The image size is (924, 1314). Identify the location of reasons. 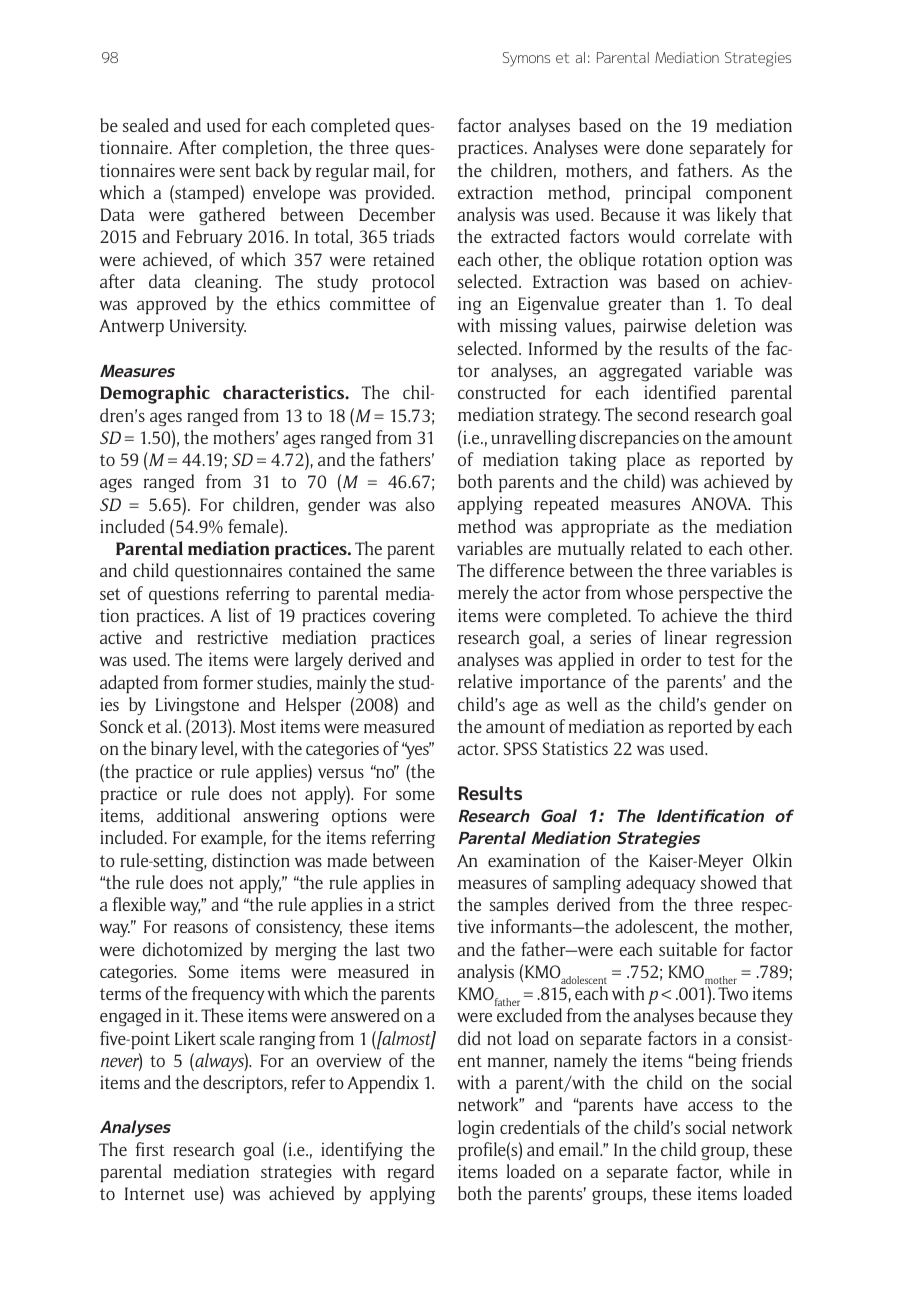
(201, 928).
